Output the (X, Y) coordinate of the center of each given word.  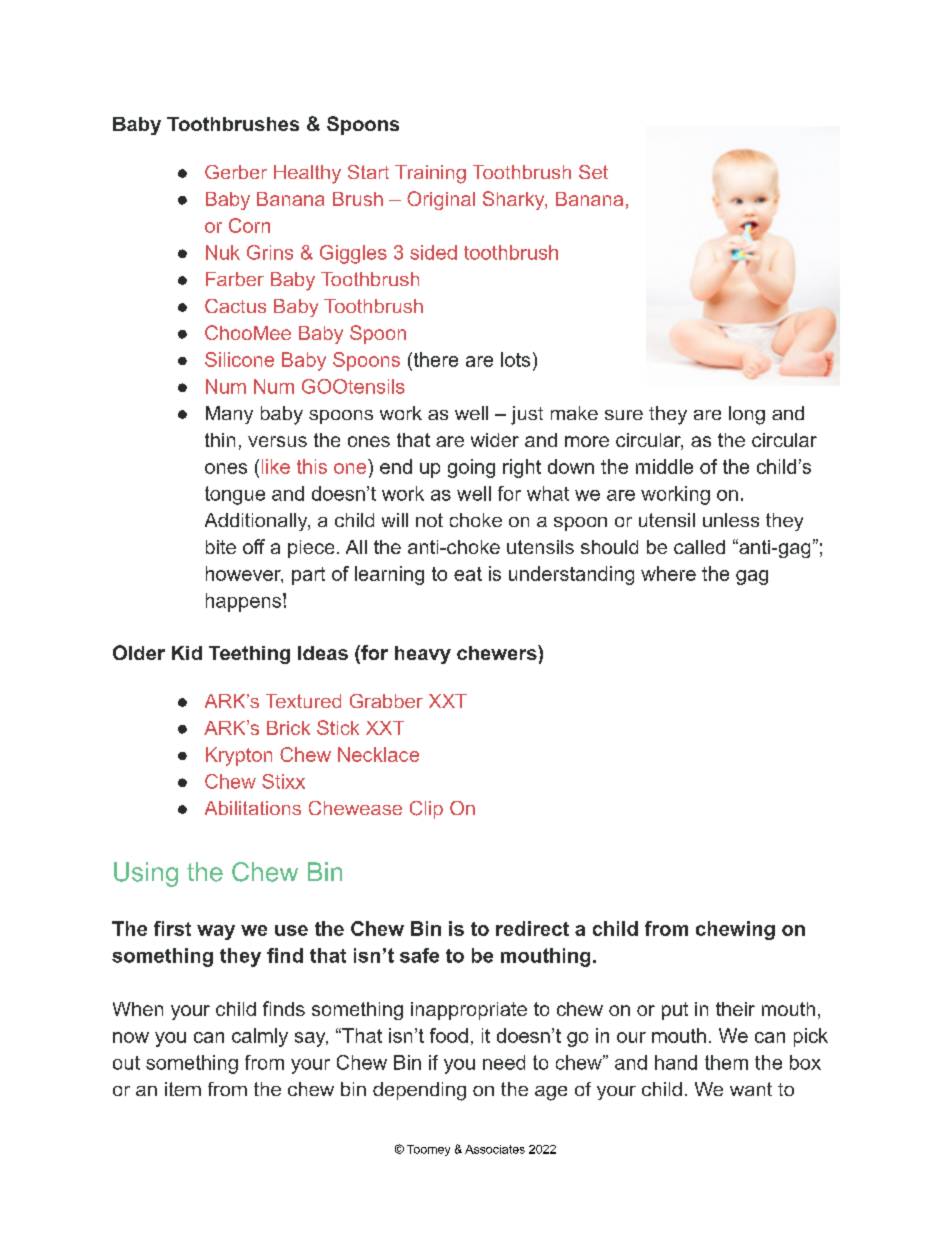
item (183, 1089)
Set (593, 172)
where (668, 573)
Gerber (236, 172)
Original (441, 200)
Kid (187, 653)
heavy (423, 655)
